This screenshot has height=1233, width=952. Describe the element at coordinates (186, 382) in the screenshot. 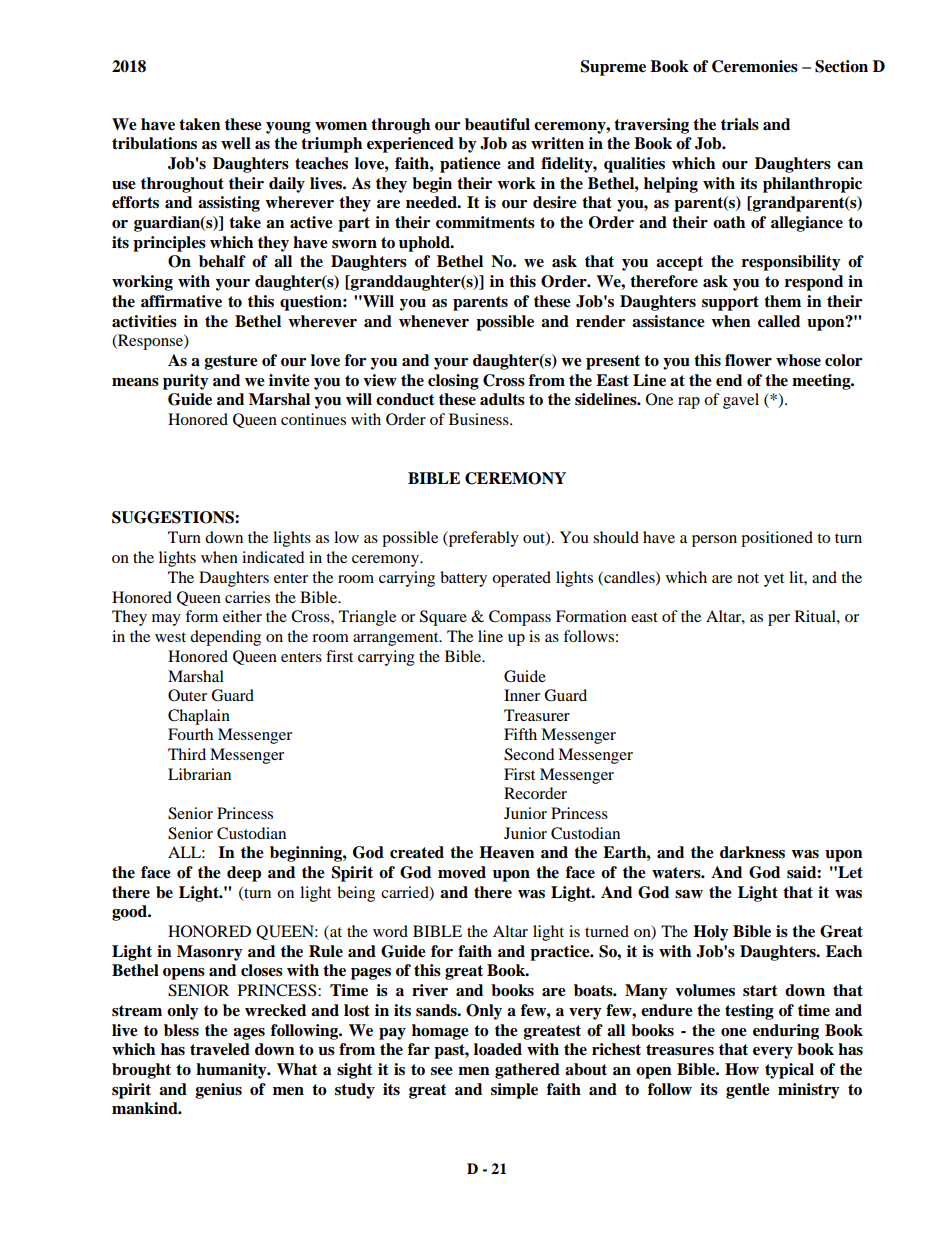

I see `purity` at that location.
